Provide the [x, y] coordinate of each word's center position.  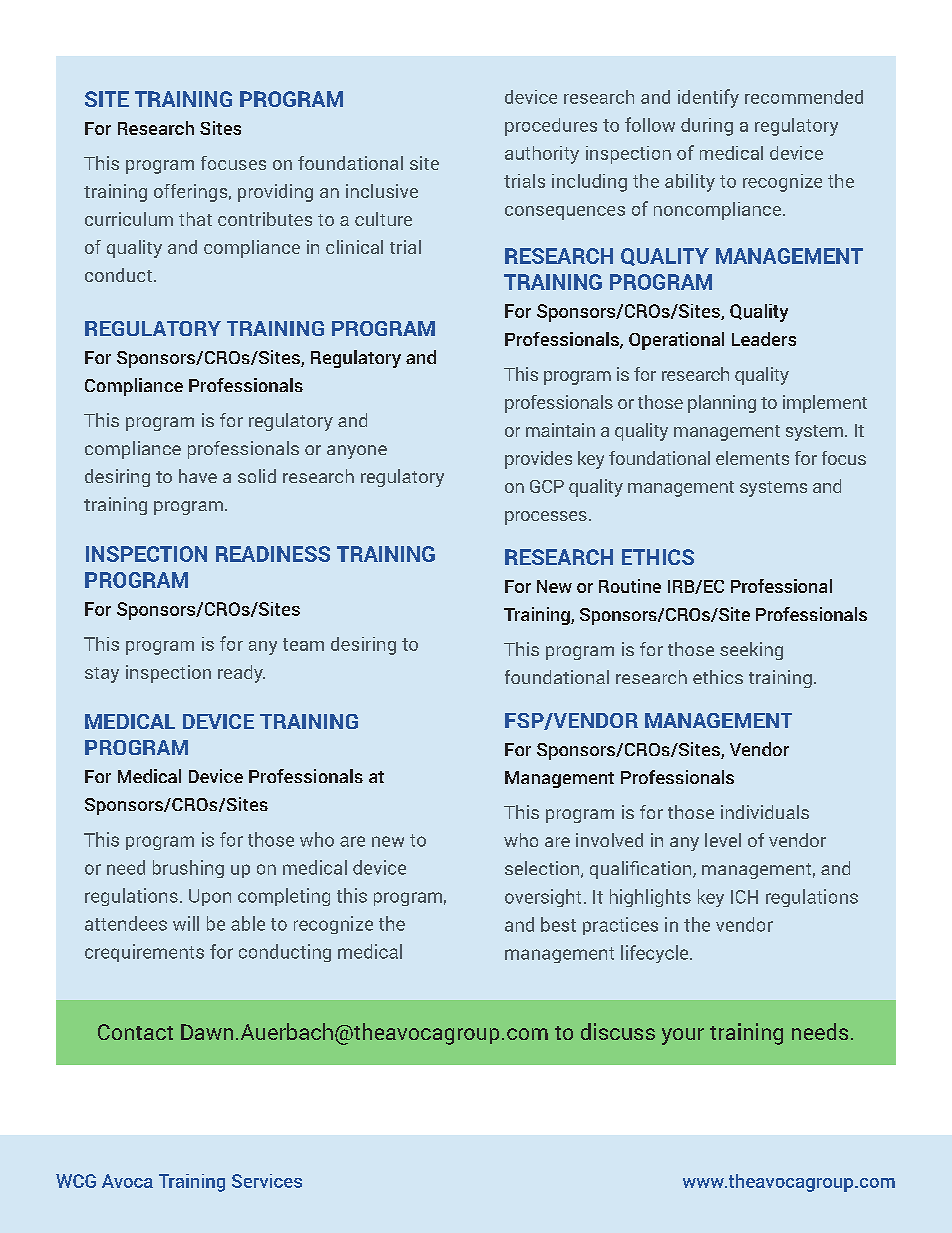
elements [752, 458]
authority [542, 155]
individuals [765, 812]
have [198, 476]
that [195, 219]
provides [538, 460]
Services [267, 1181]
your [683, 1036]
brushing [188, 869]
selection [543, 869]
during [707, 127]
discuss [618, 1031]
